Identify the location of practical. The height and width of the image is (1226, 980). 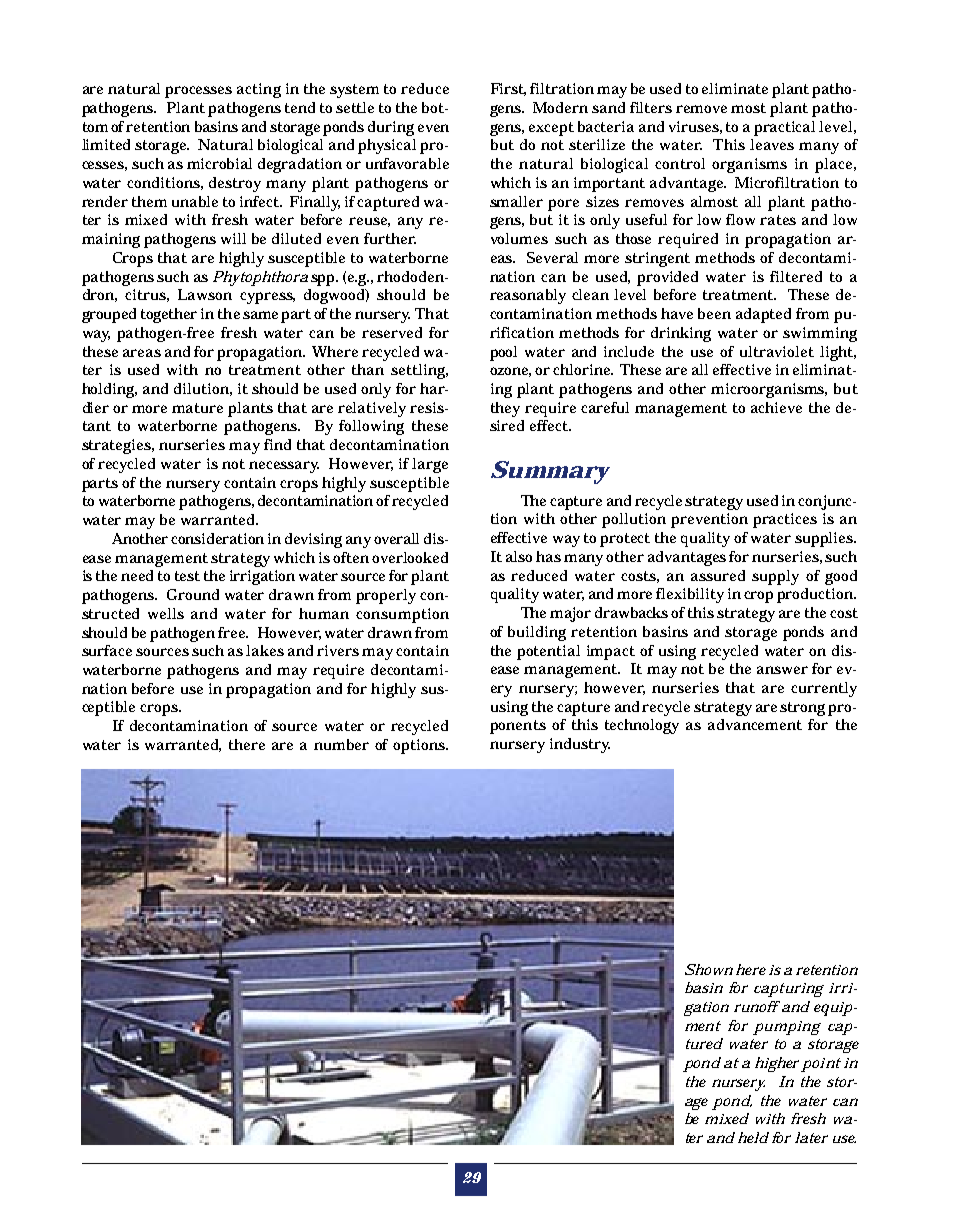
(784, 128).
